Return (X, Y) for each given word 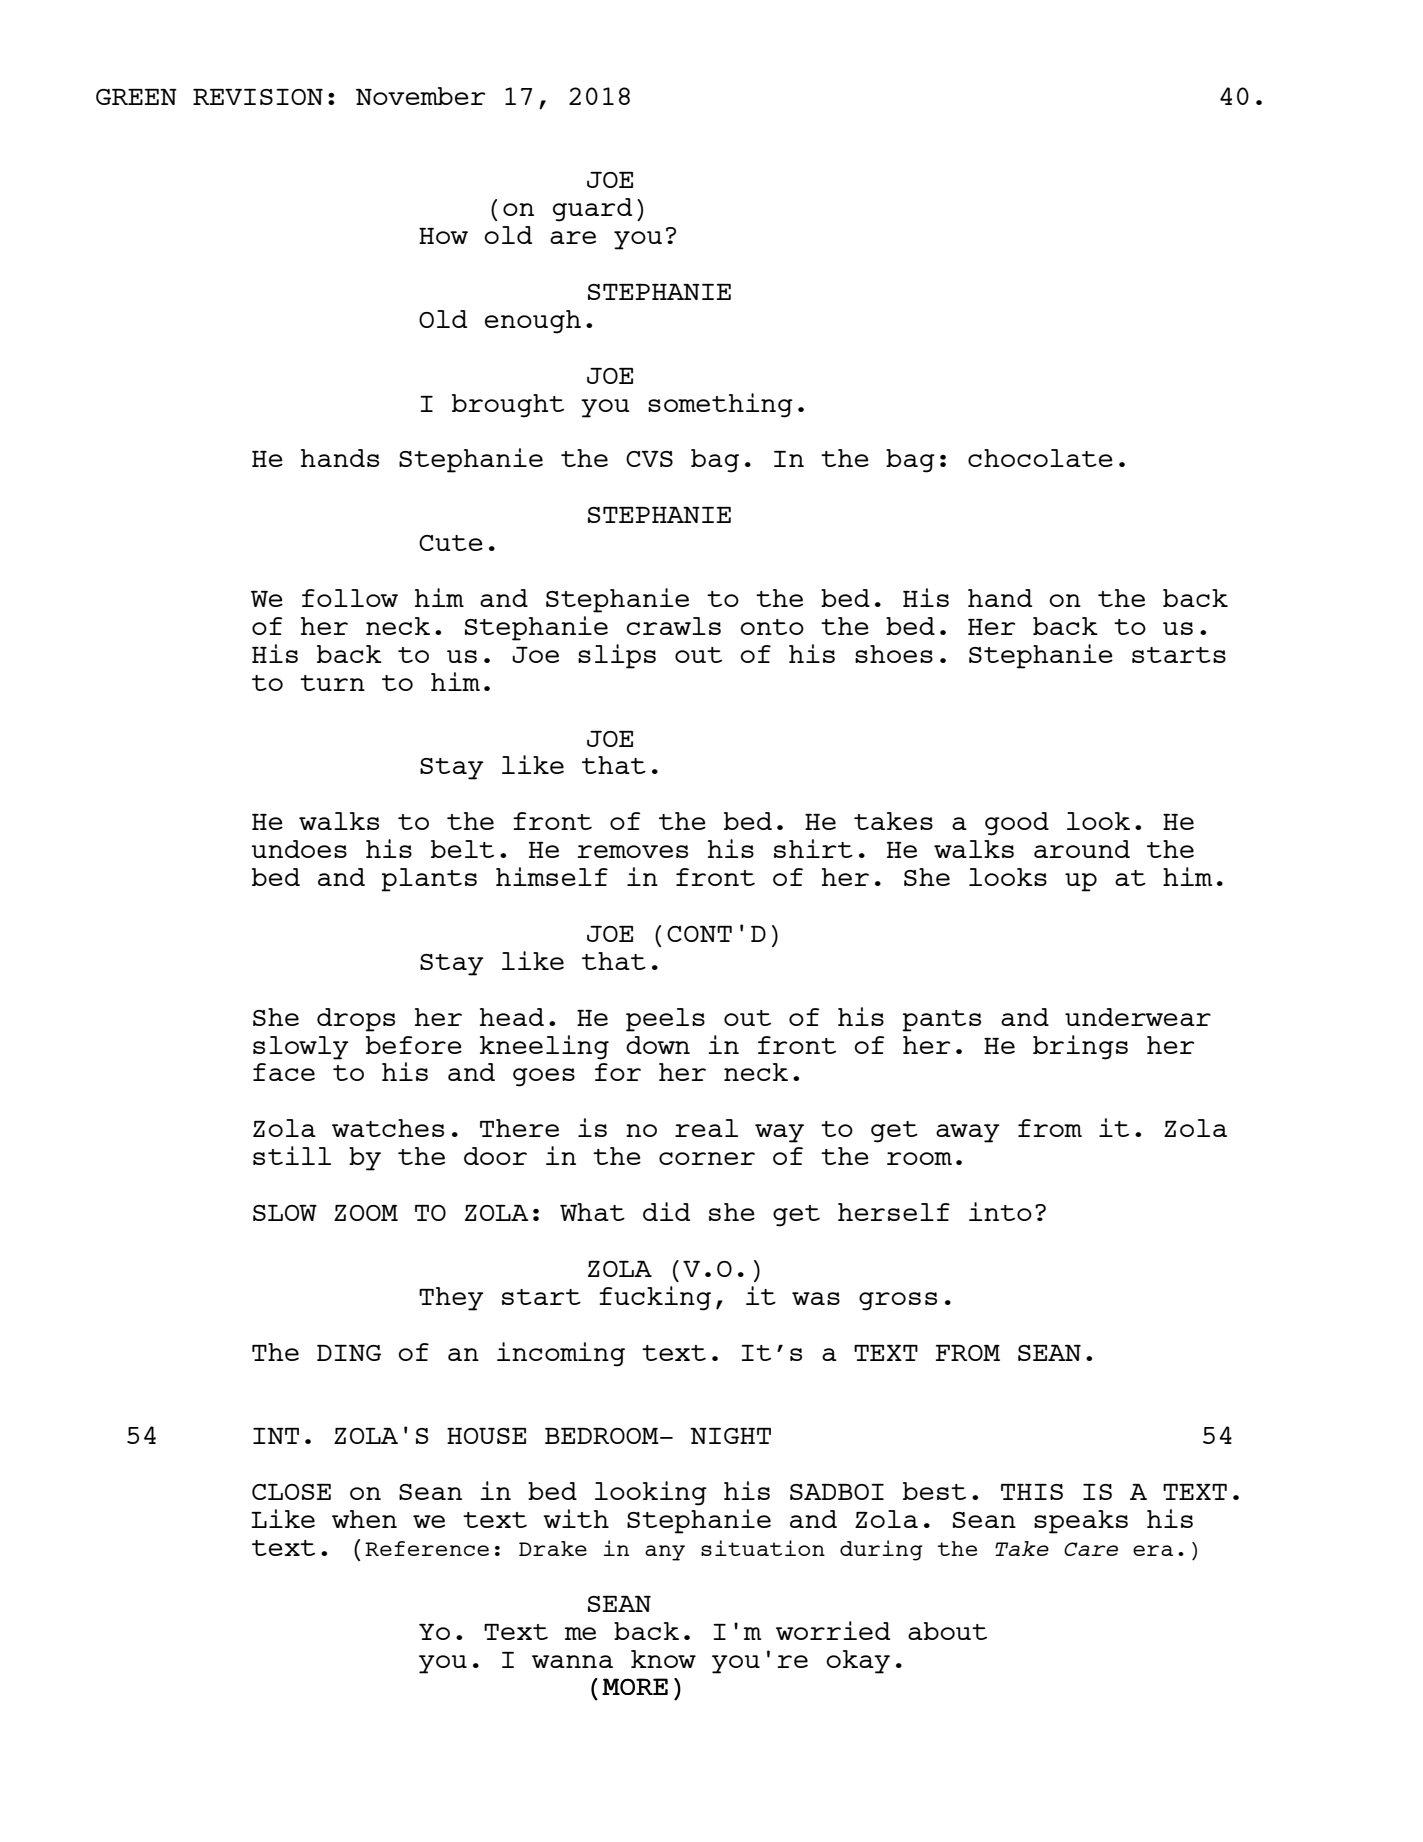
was (816, 1298)
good (1017, 824)
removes (632, 851)
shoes (894, 654)
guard (592, 210)
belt (462, 849)
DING (349, 1353)
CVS (649, 459)
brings (1080, 1047)
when (364, 1519)
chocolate (1040, 458)
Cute (451, 543)
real (706, 1128)
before (414, 1045)
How (443, 236)
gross (898, 1301)
